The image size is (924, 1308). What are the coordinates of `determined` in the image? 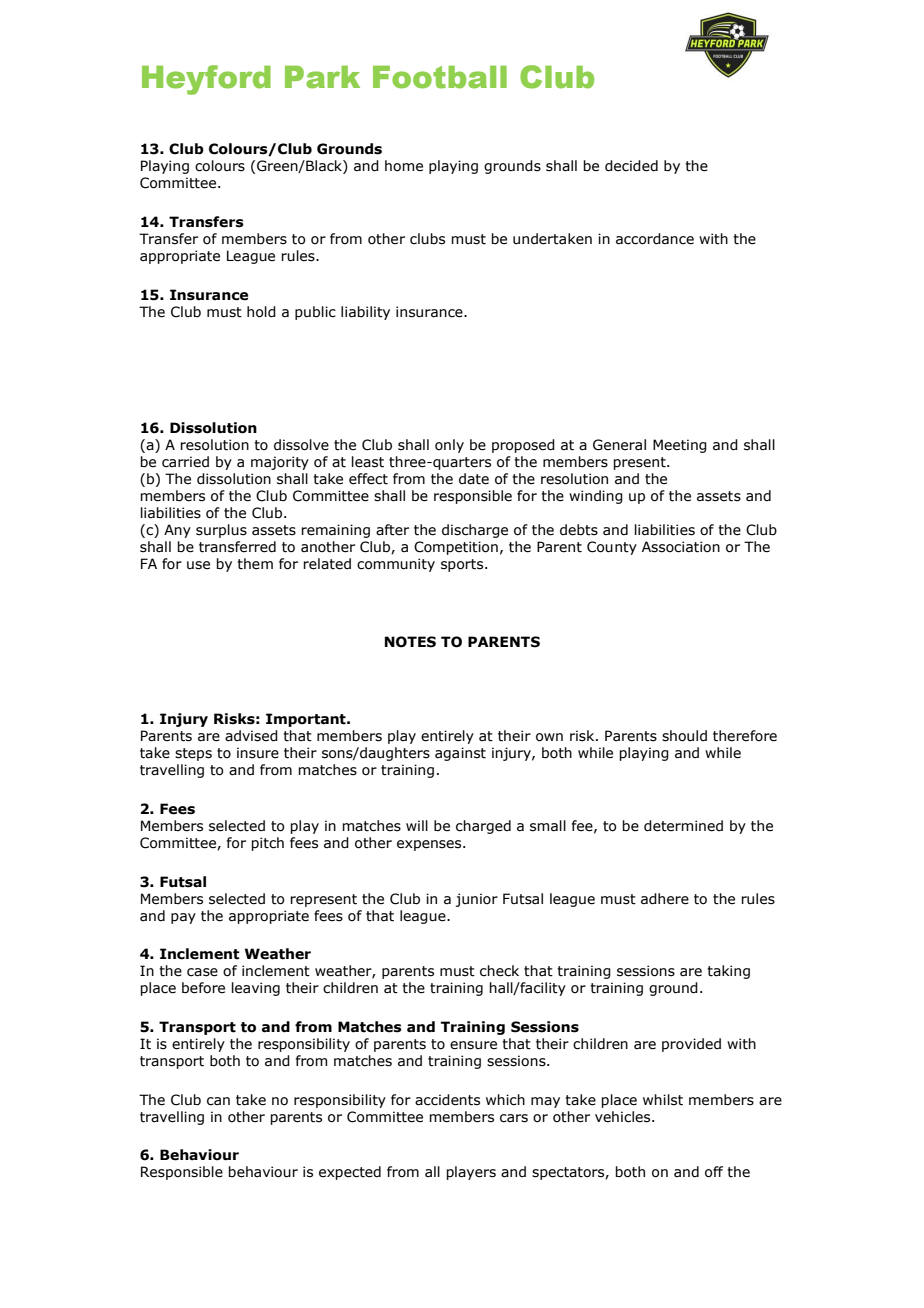 It's located at (683, 826).
